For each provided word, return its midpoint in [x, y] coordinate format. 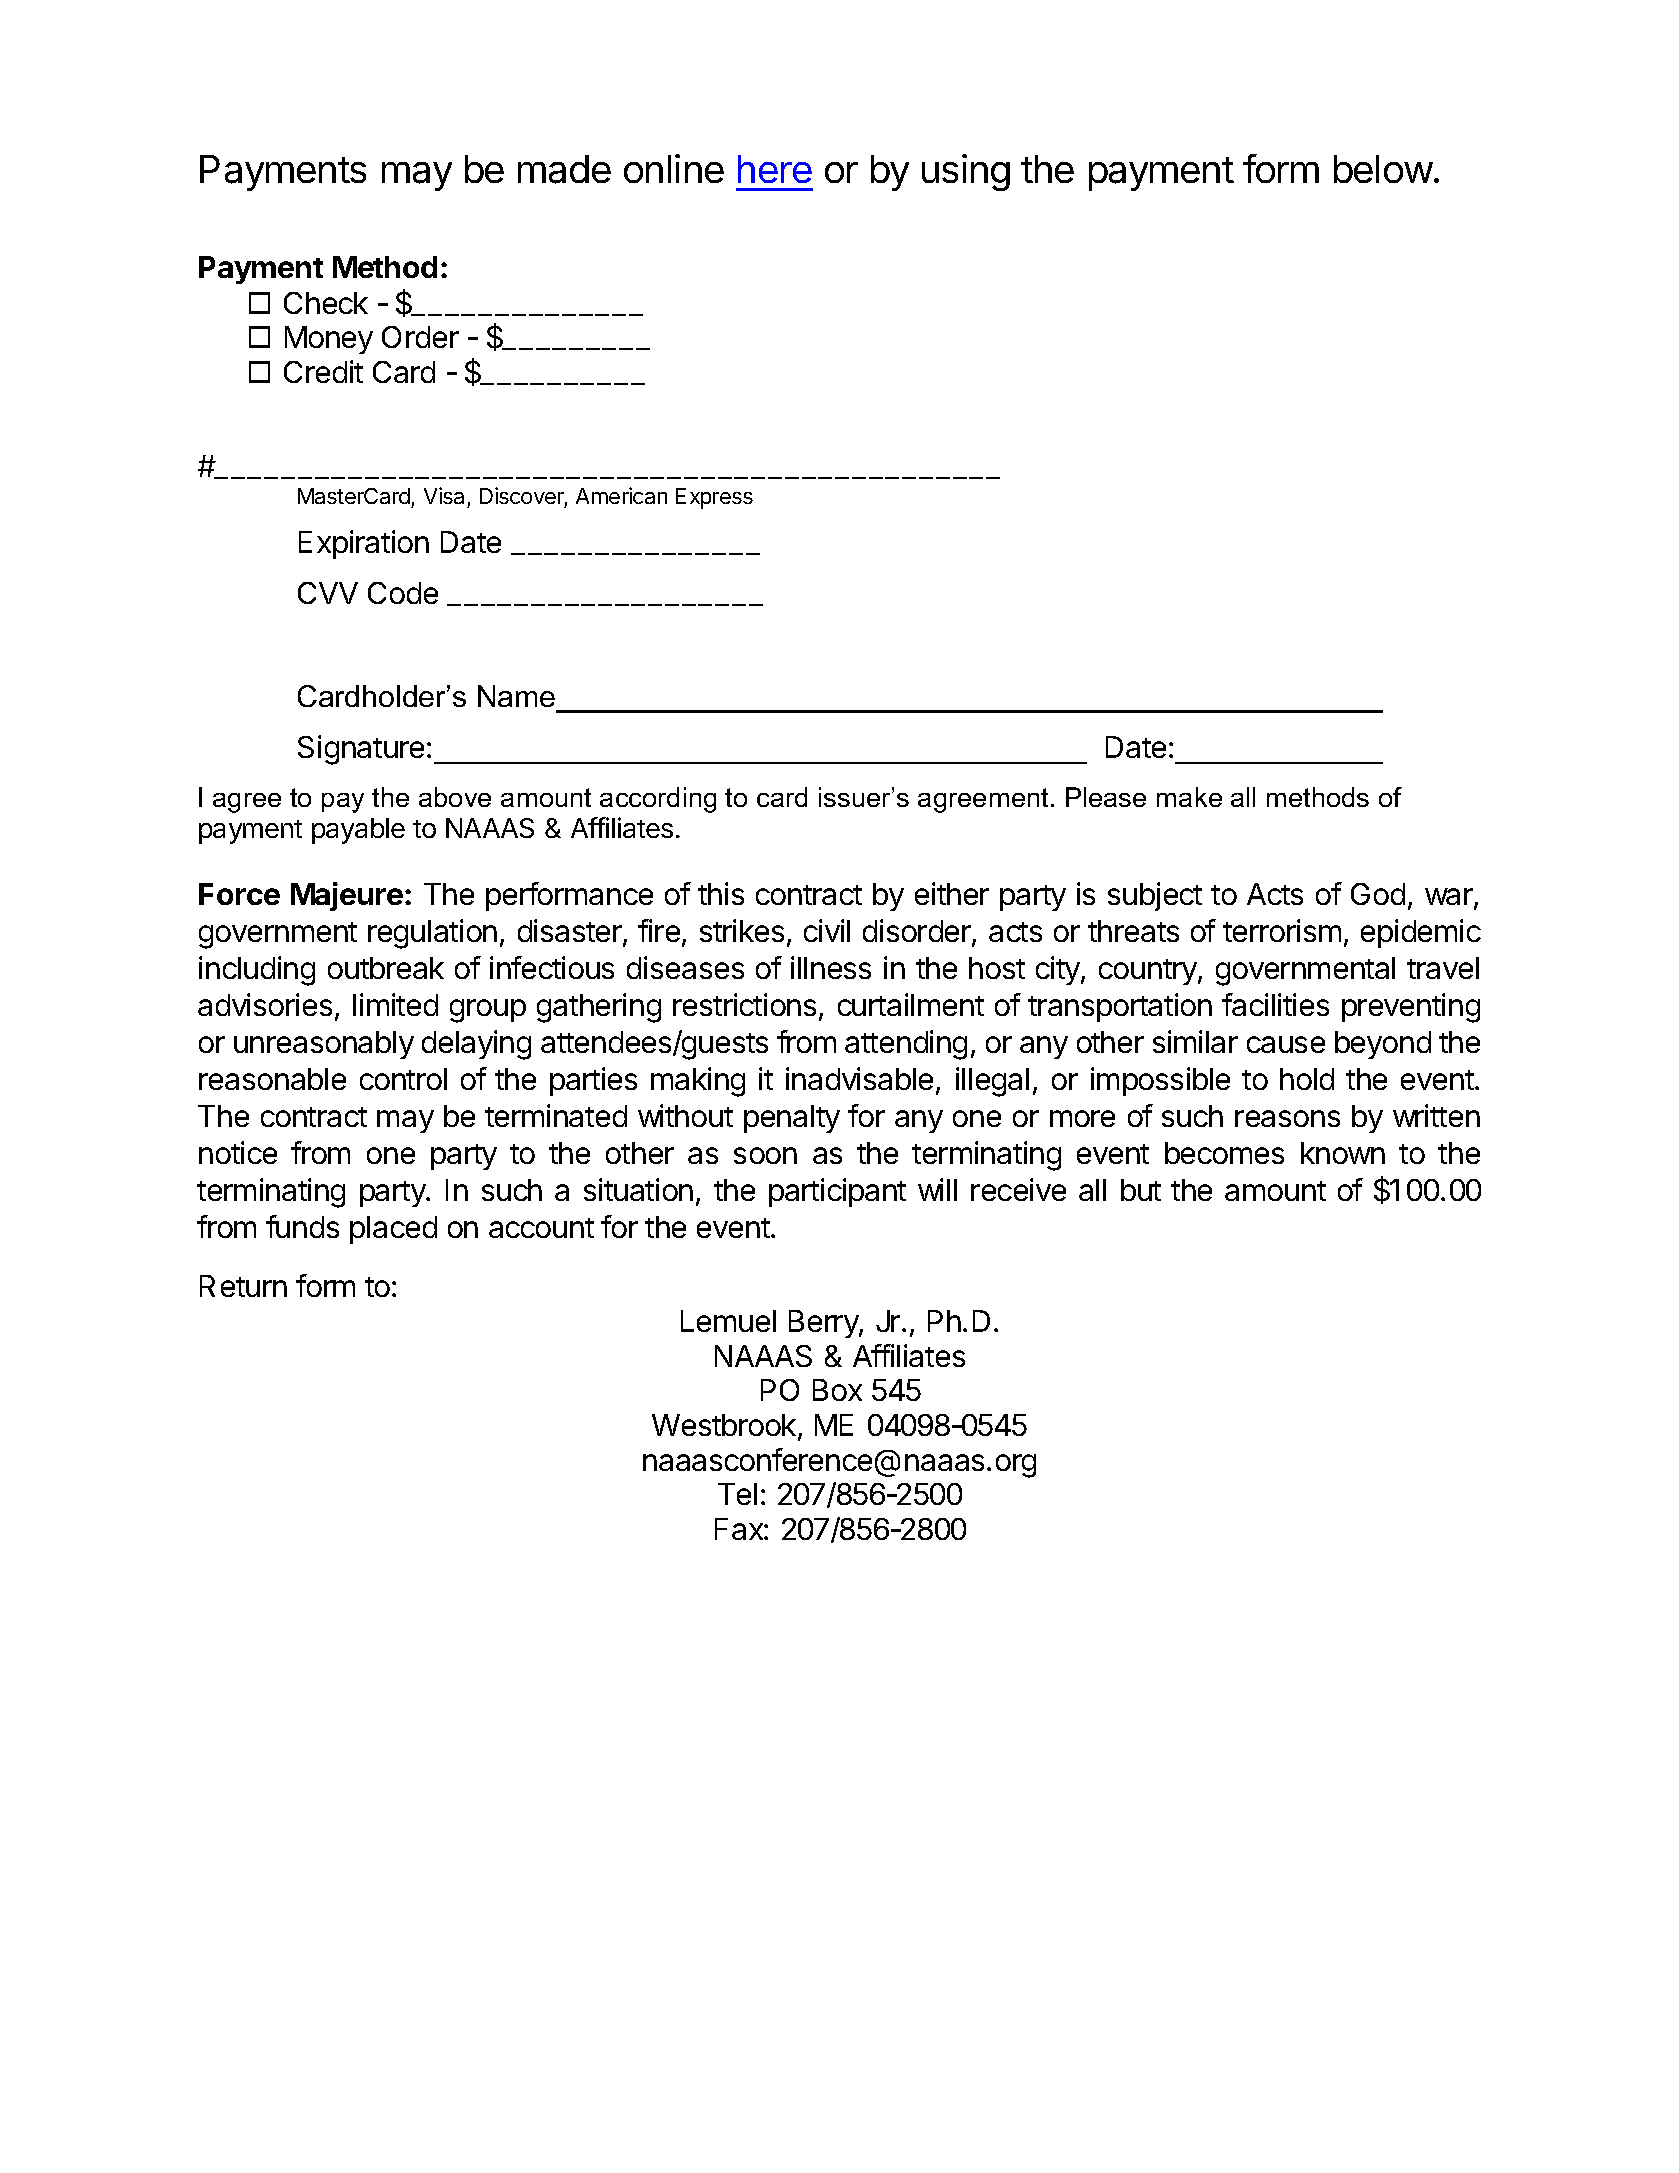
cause [1286, 1044]
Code [403, 593]
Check [326, 303]
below [1383, 169]
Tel [737, 1494]
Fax [740, 1529]
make [1189, 797]
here [775, 169]
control [403, 1079]
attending [906, 1045]
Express [714, 498]
